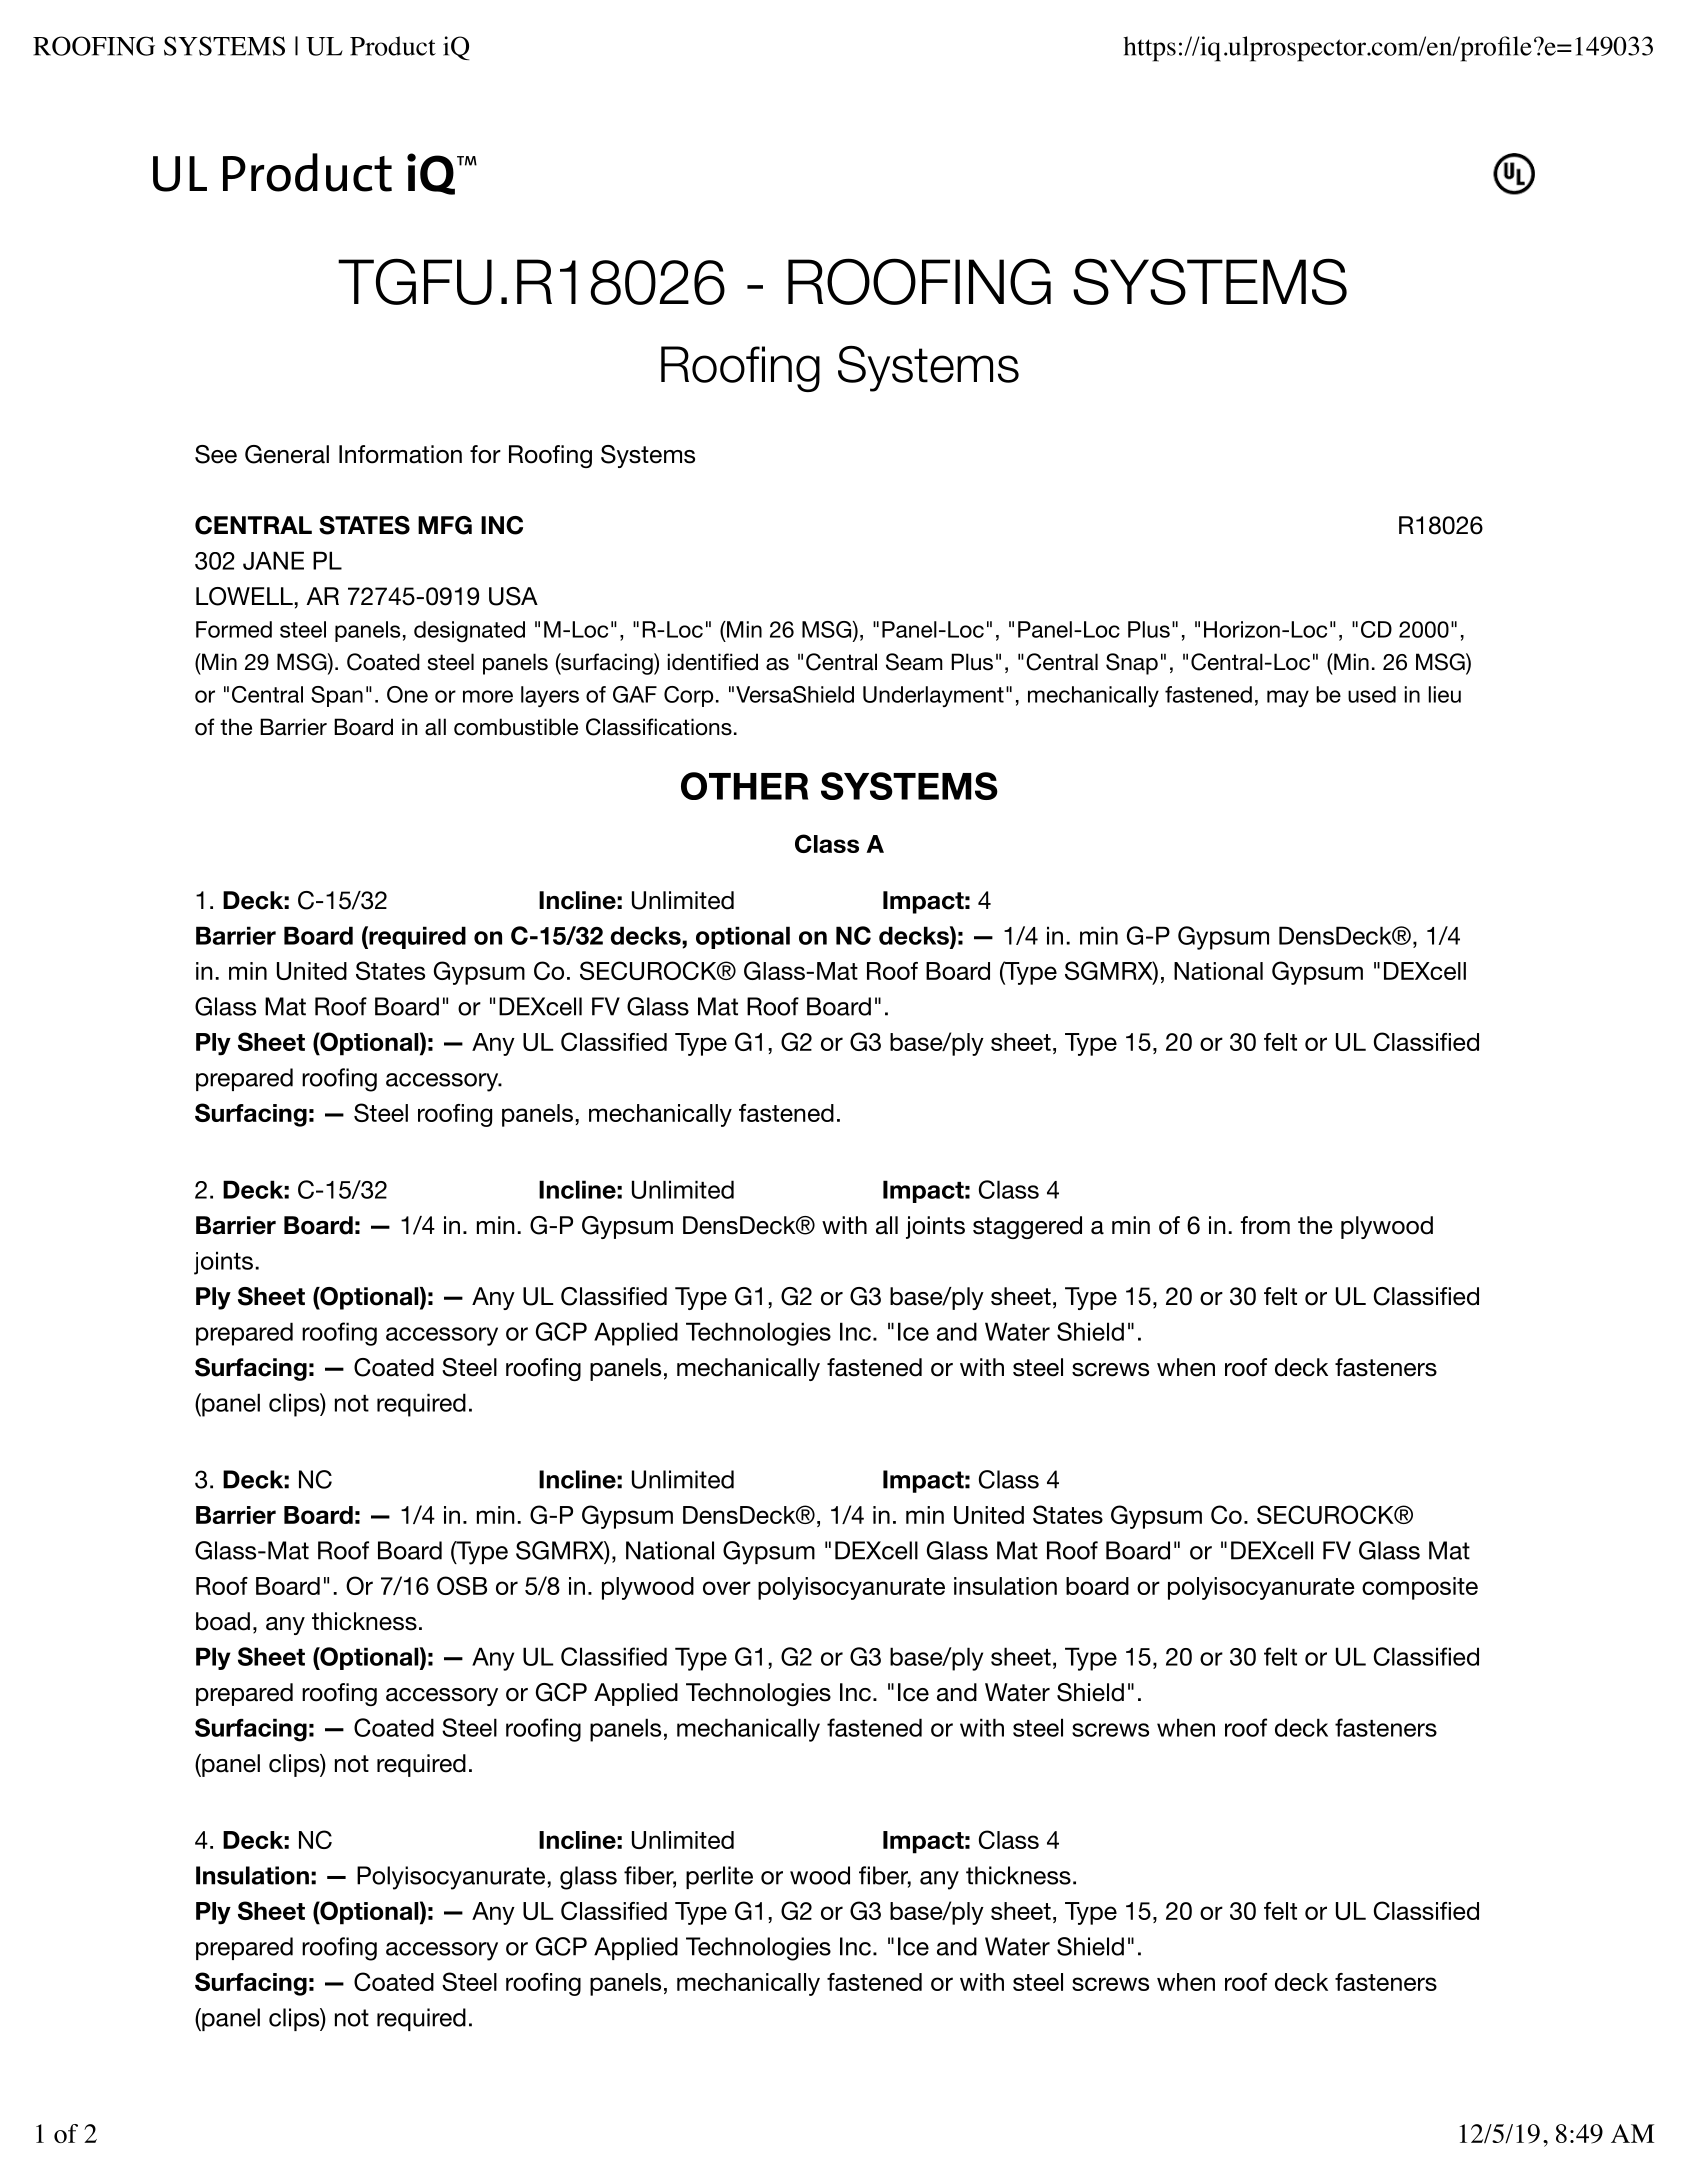  What do you see at coordinates (462, 1585) in the screenshot?
I see `OSB` at bounding box center [462, 1585].
